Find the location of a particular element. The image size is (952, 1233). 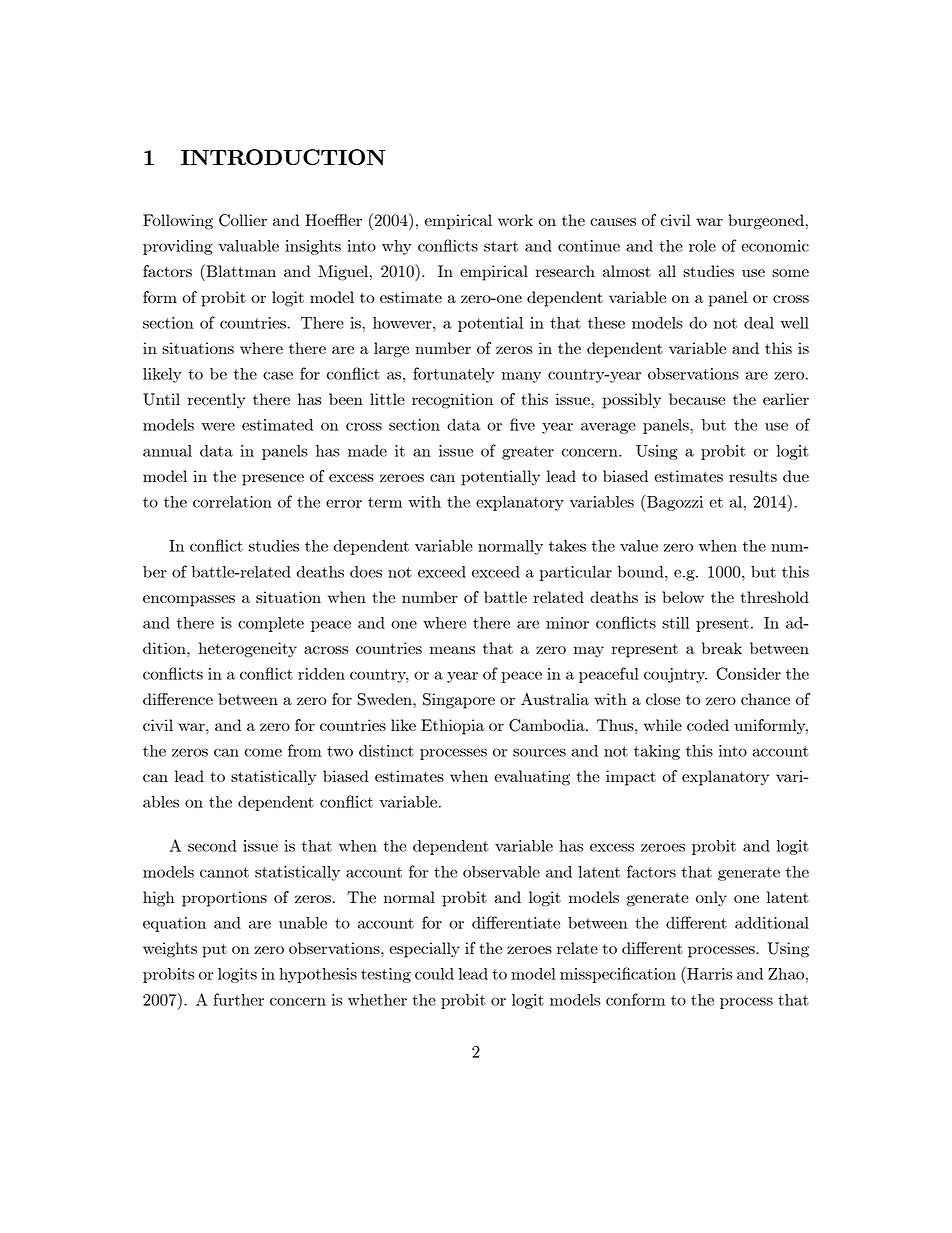

further is located at coordinates (238, 999).
